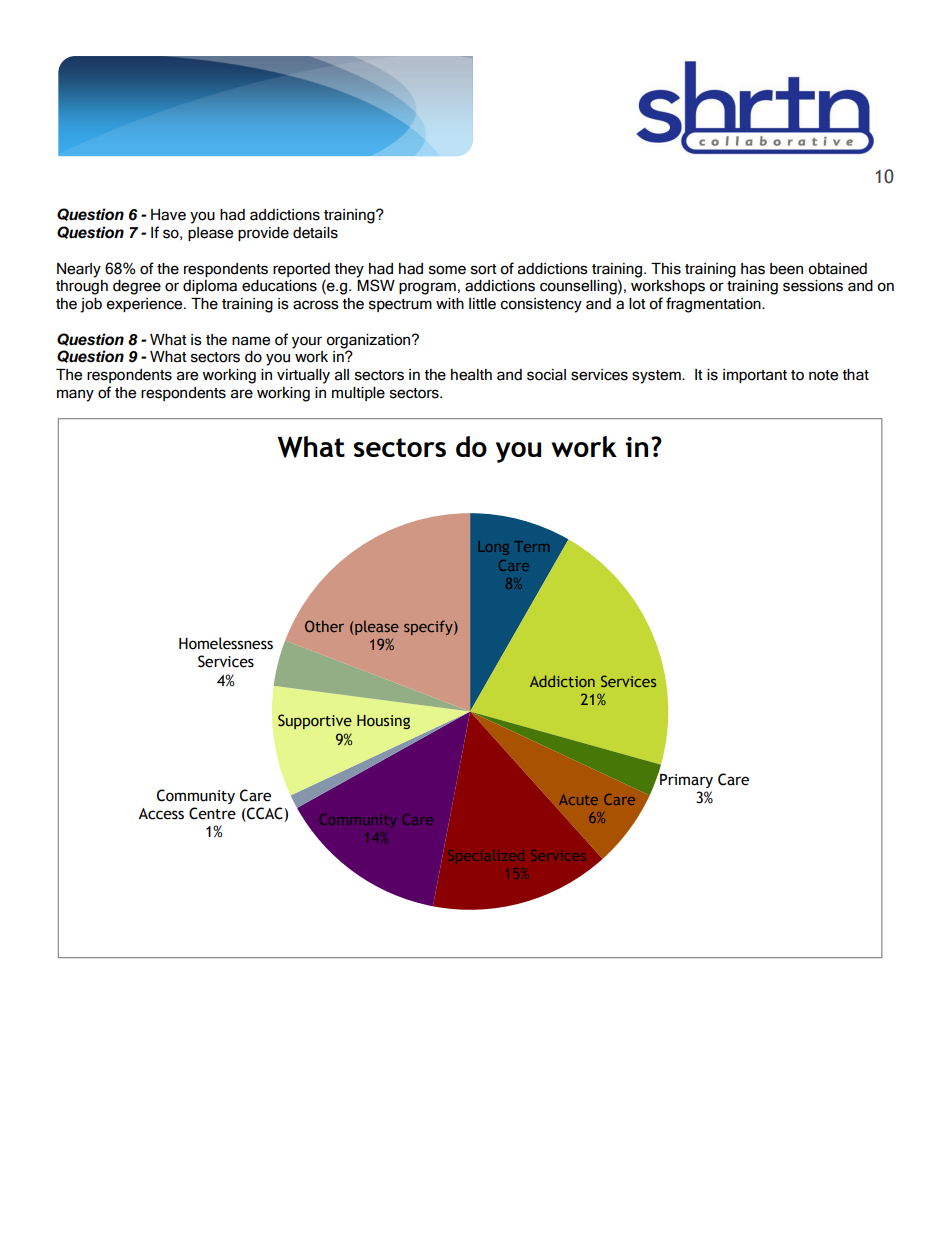 The image size is (952, 1233). What do you see at coordinates (324, 626) in the image?
I see `Other` at bounding box center [324, 626].
